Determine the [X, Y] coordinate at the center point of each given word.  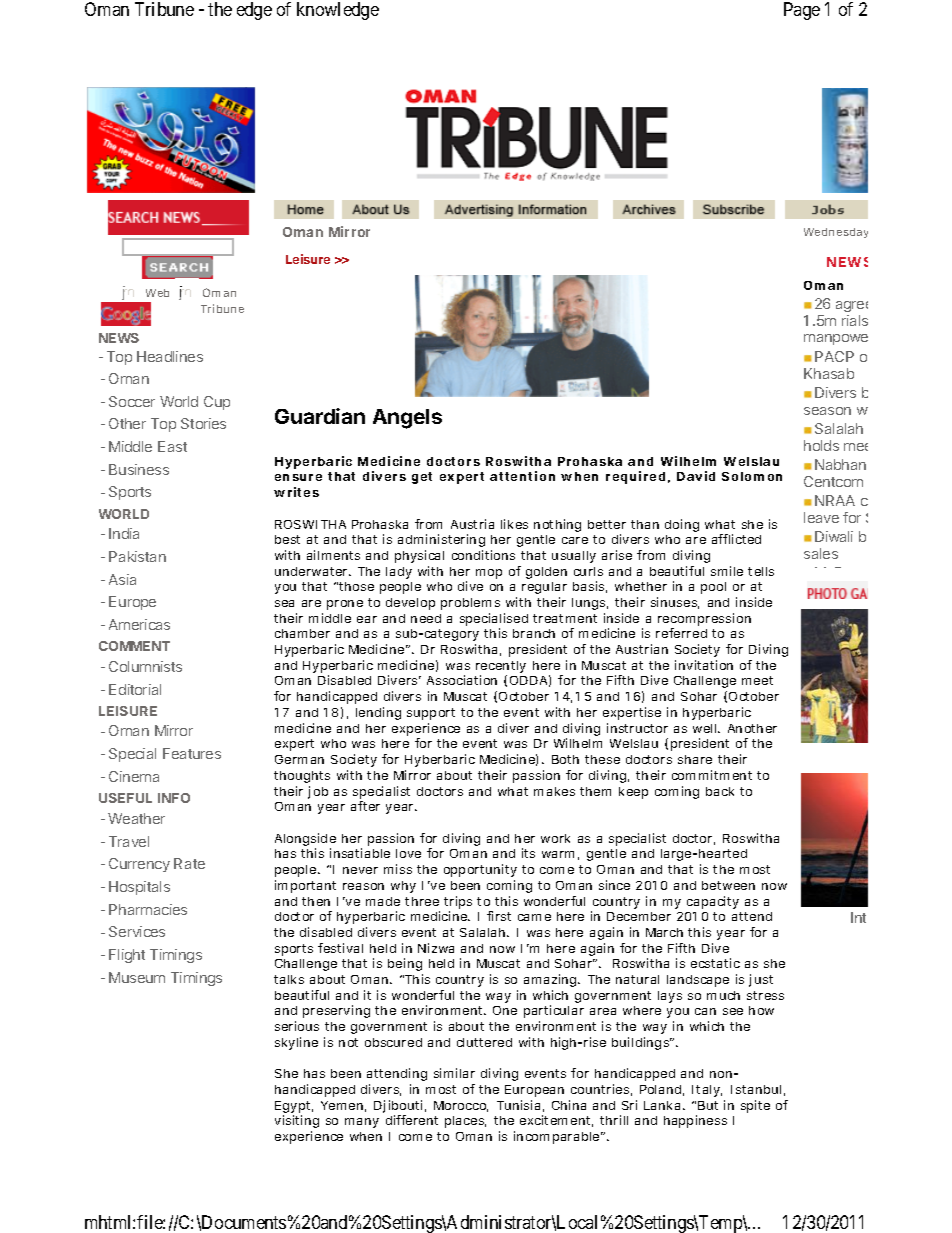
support [431, 714]
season [827, 411]
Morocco [461, 1106]
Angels [407, 419]
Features [192, 753]
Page [802, 11]
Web [157, 293]
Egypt [294, 1108]
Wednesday [836, 233]
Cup [217, 403]
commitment [712, 775]
